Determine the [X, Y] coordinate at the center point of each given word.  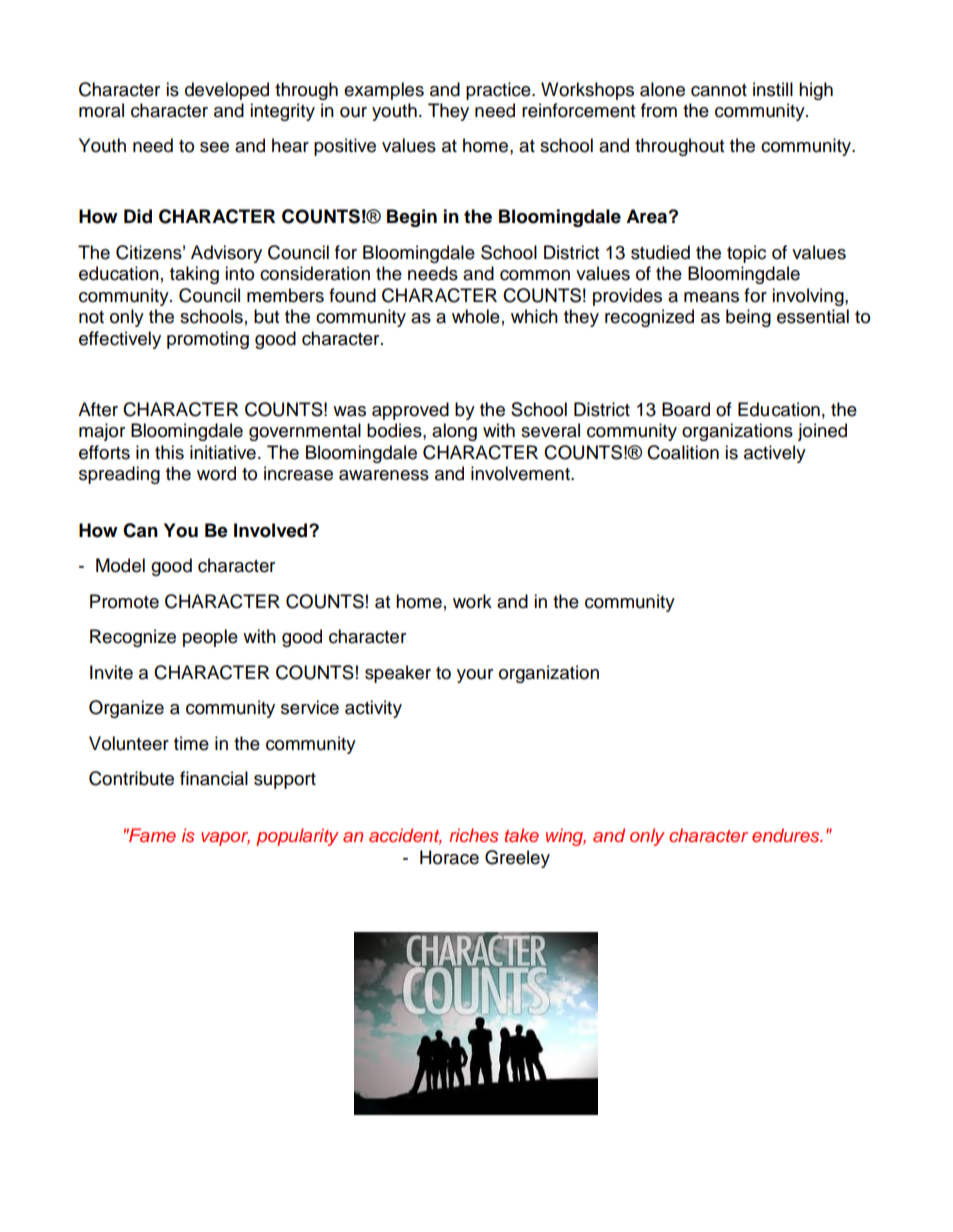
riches [474, 835]
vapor [225, 839]
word [216, 473]
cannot [719, 90]
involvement [521, 473]
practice [499, 91]
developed [227, 91]
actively [775, 454]
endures [787, 835]
